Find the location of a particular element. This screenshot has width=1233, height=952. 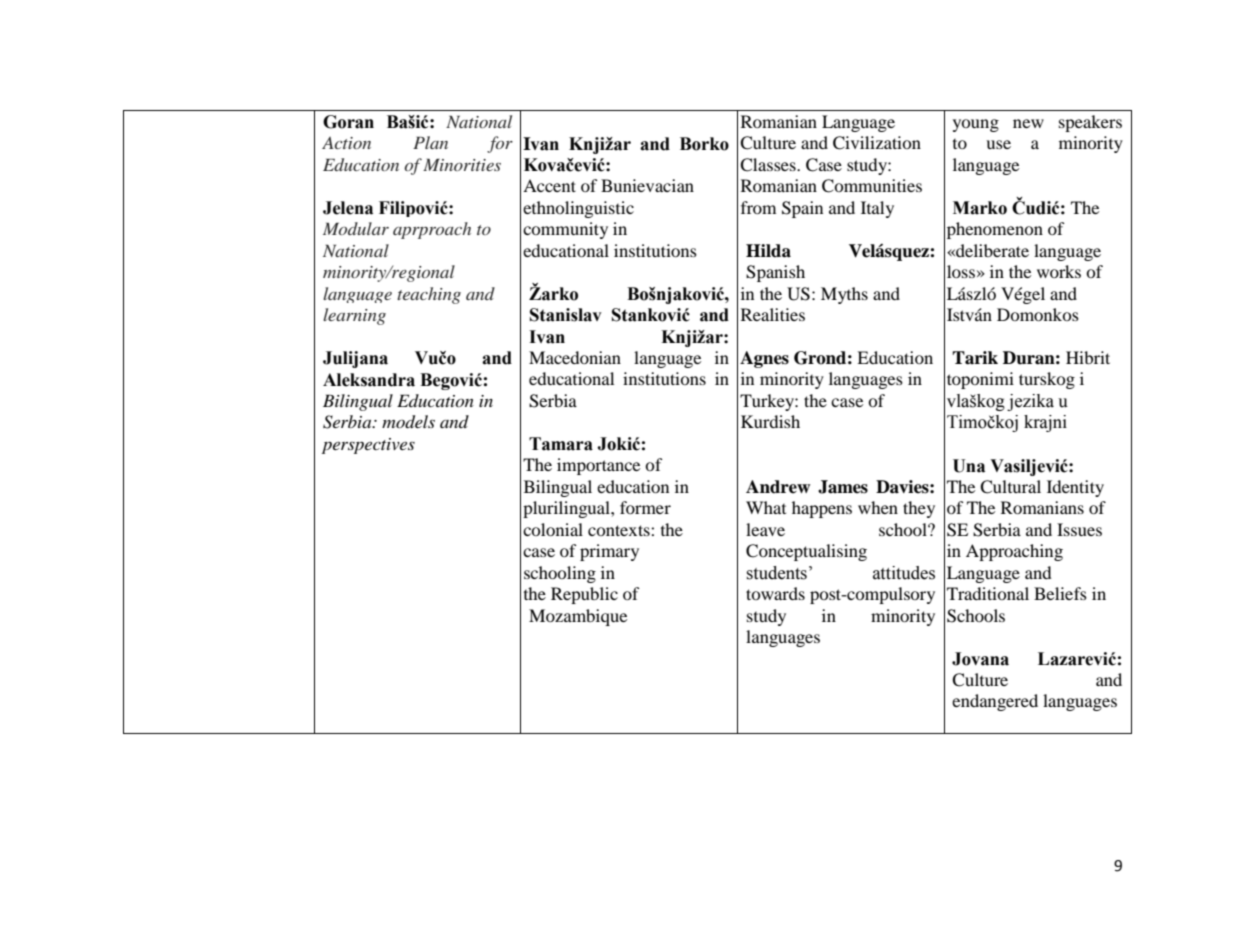

Mozambique is located at coordinates (578, 617).
